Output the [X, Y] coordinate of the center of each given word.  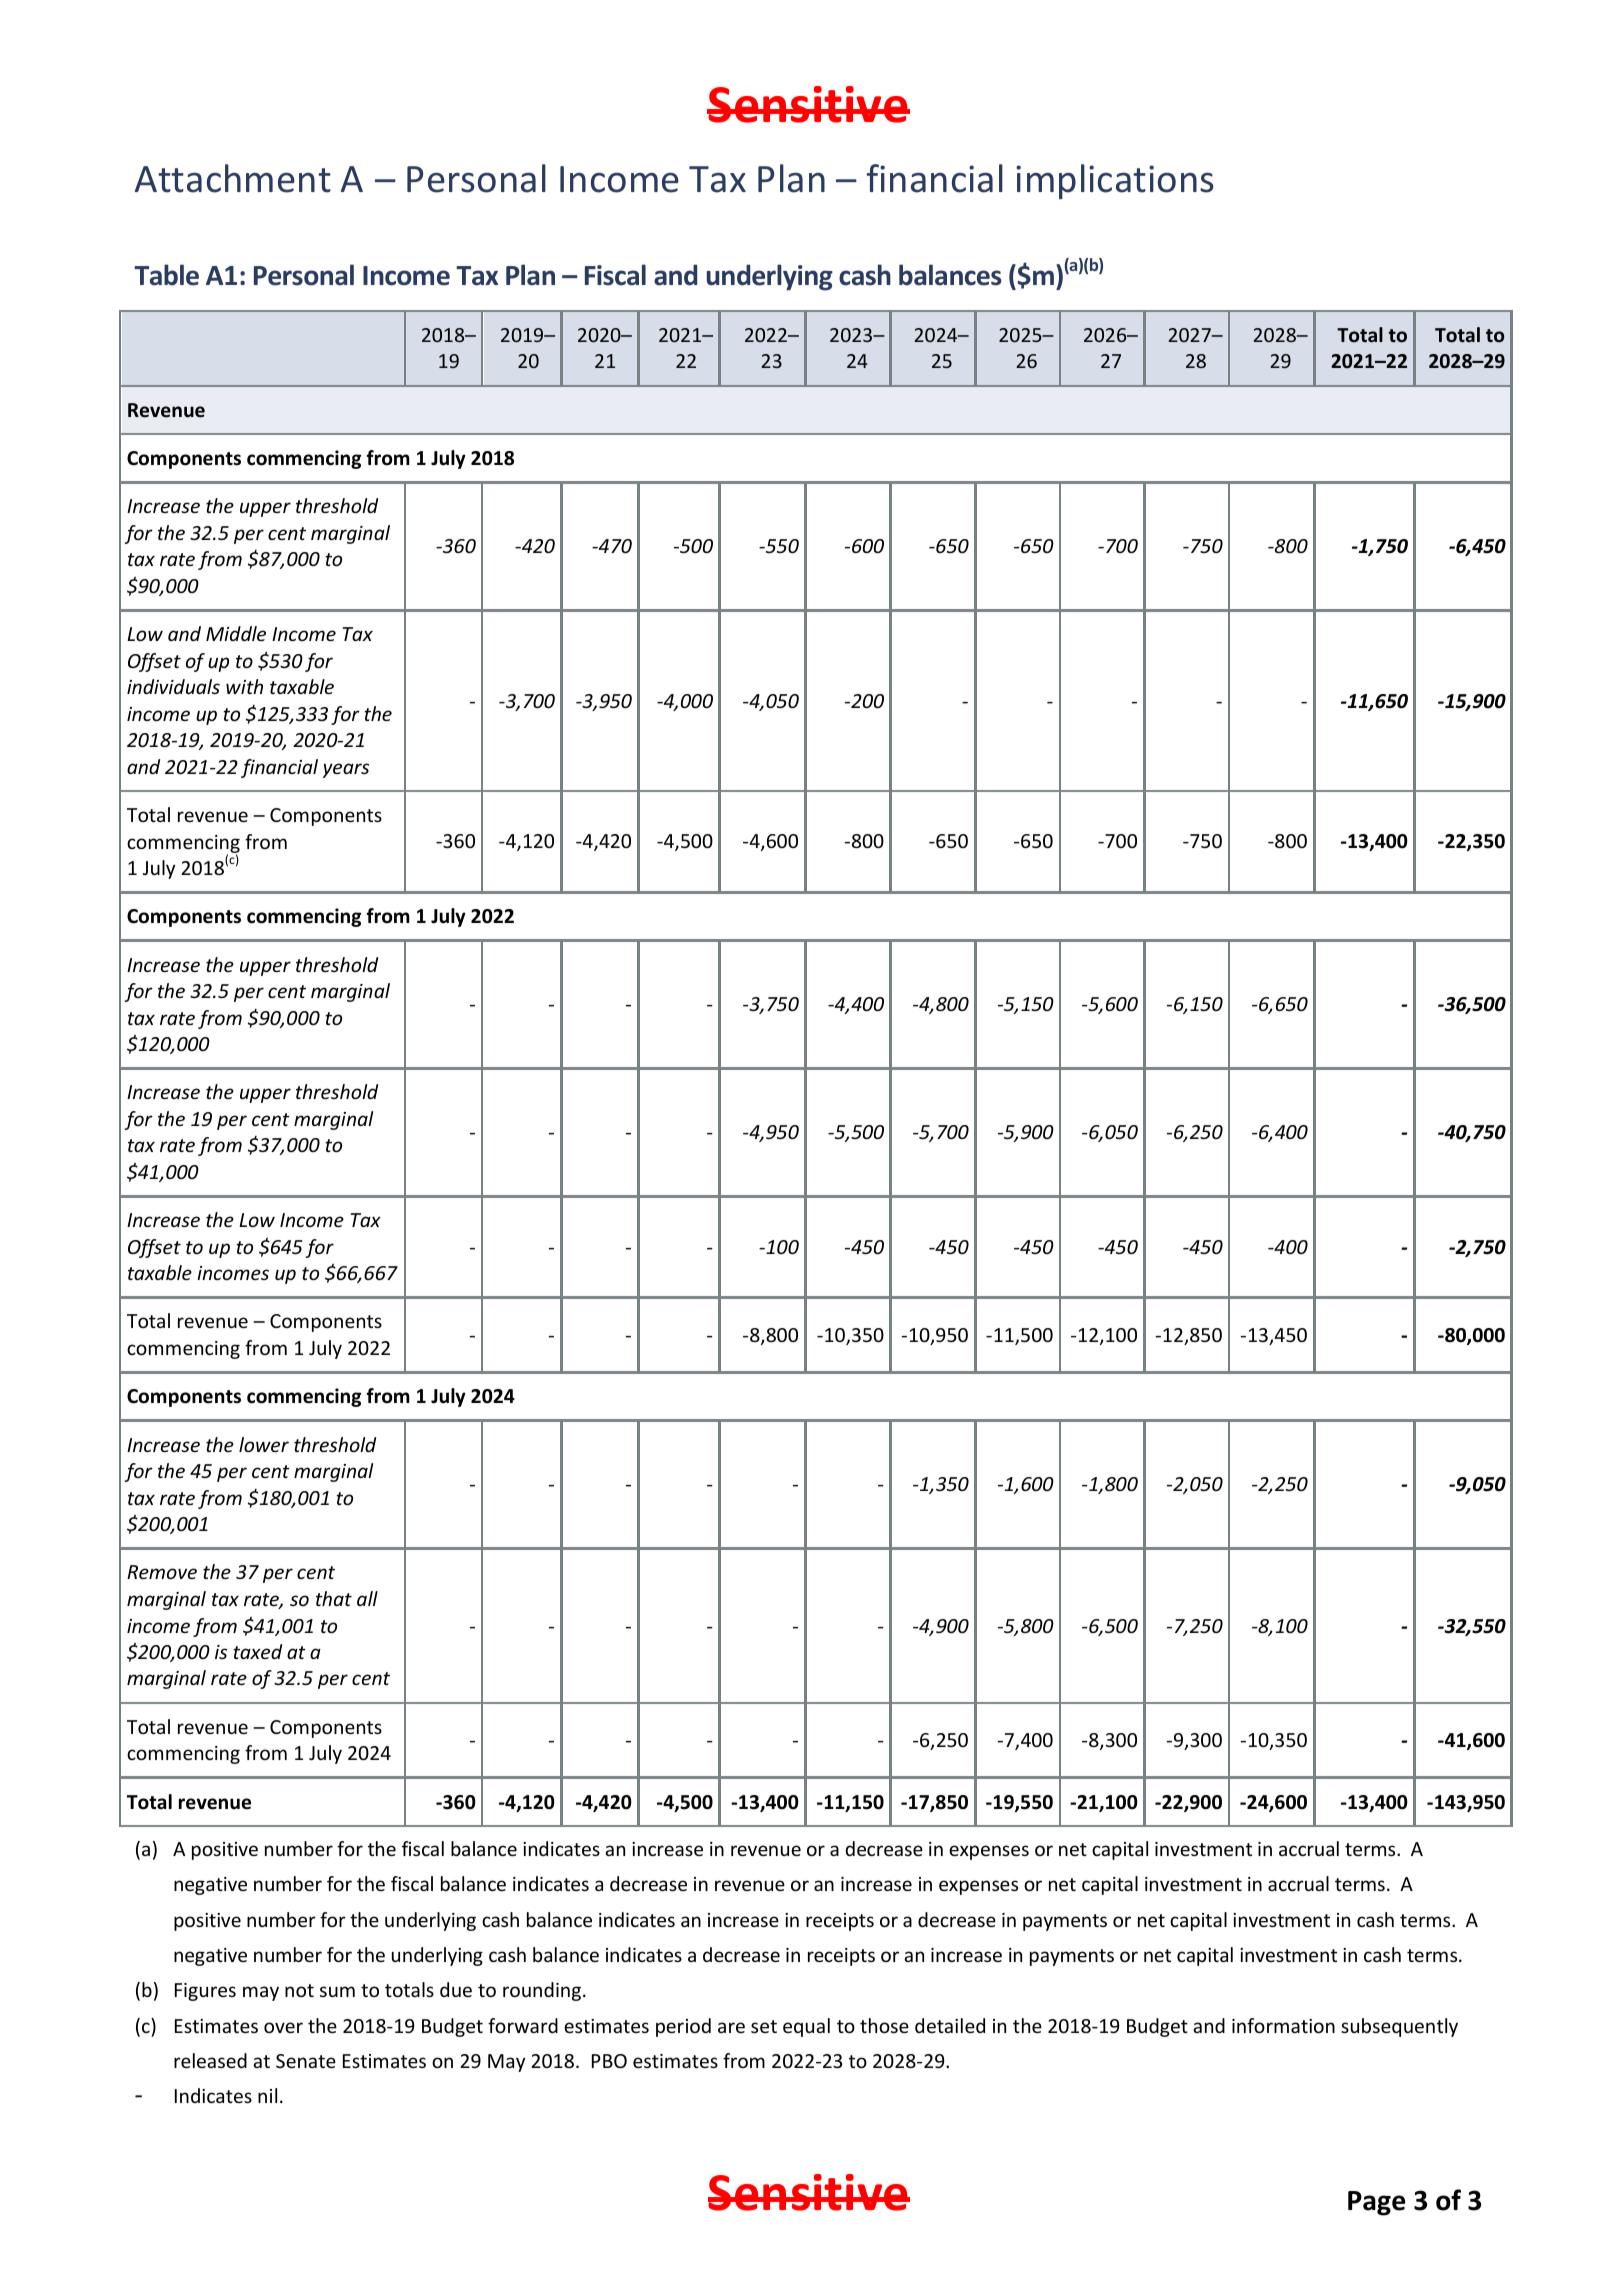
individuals [173, 686]
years [346, 770]
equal [806, 2027]
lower [264, 1444]
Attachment [233, 178]
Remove [162, 1572]
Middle [236, 633]
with [244, 686]
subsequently [1399, 2027]
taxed [257, 1651]
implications [1115, 181]
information [1283, 2025]
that [334, 1598]
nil [267, 2095]
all [367, 1598]
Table [166, 275]
